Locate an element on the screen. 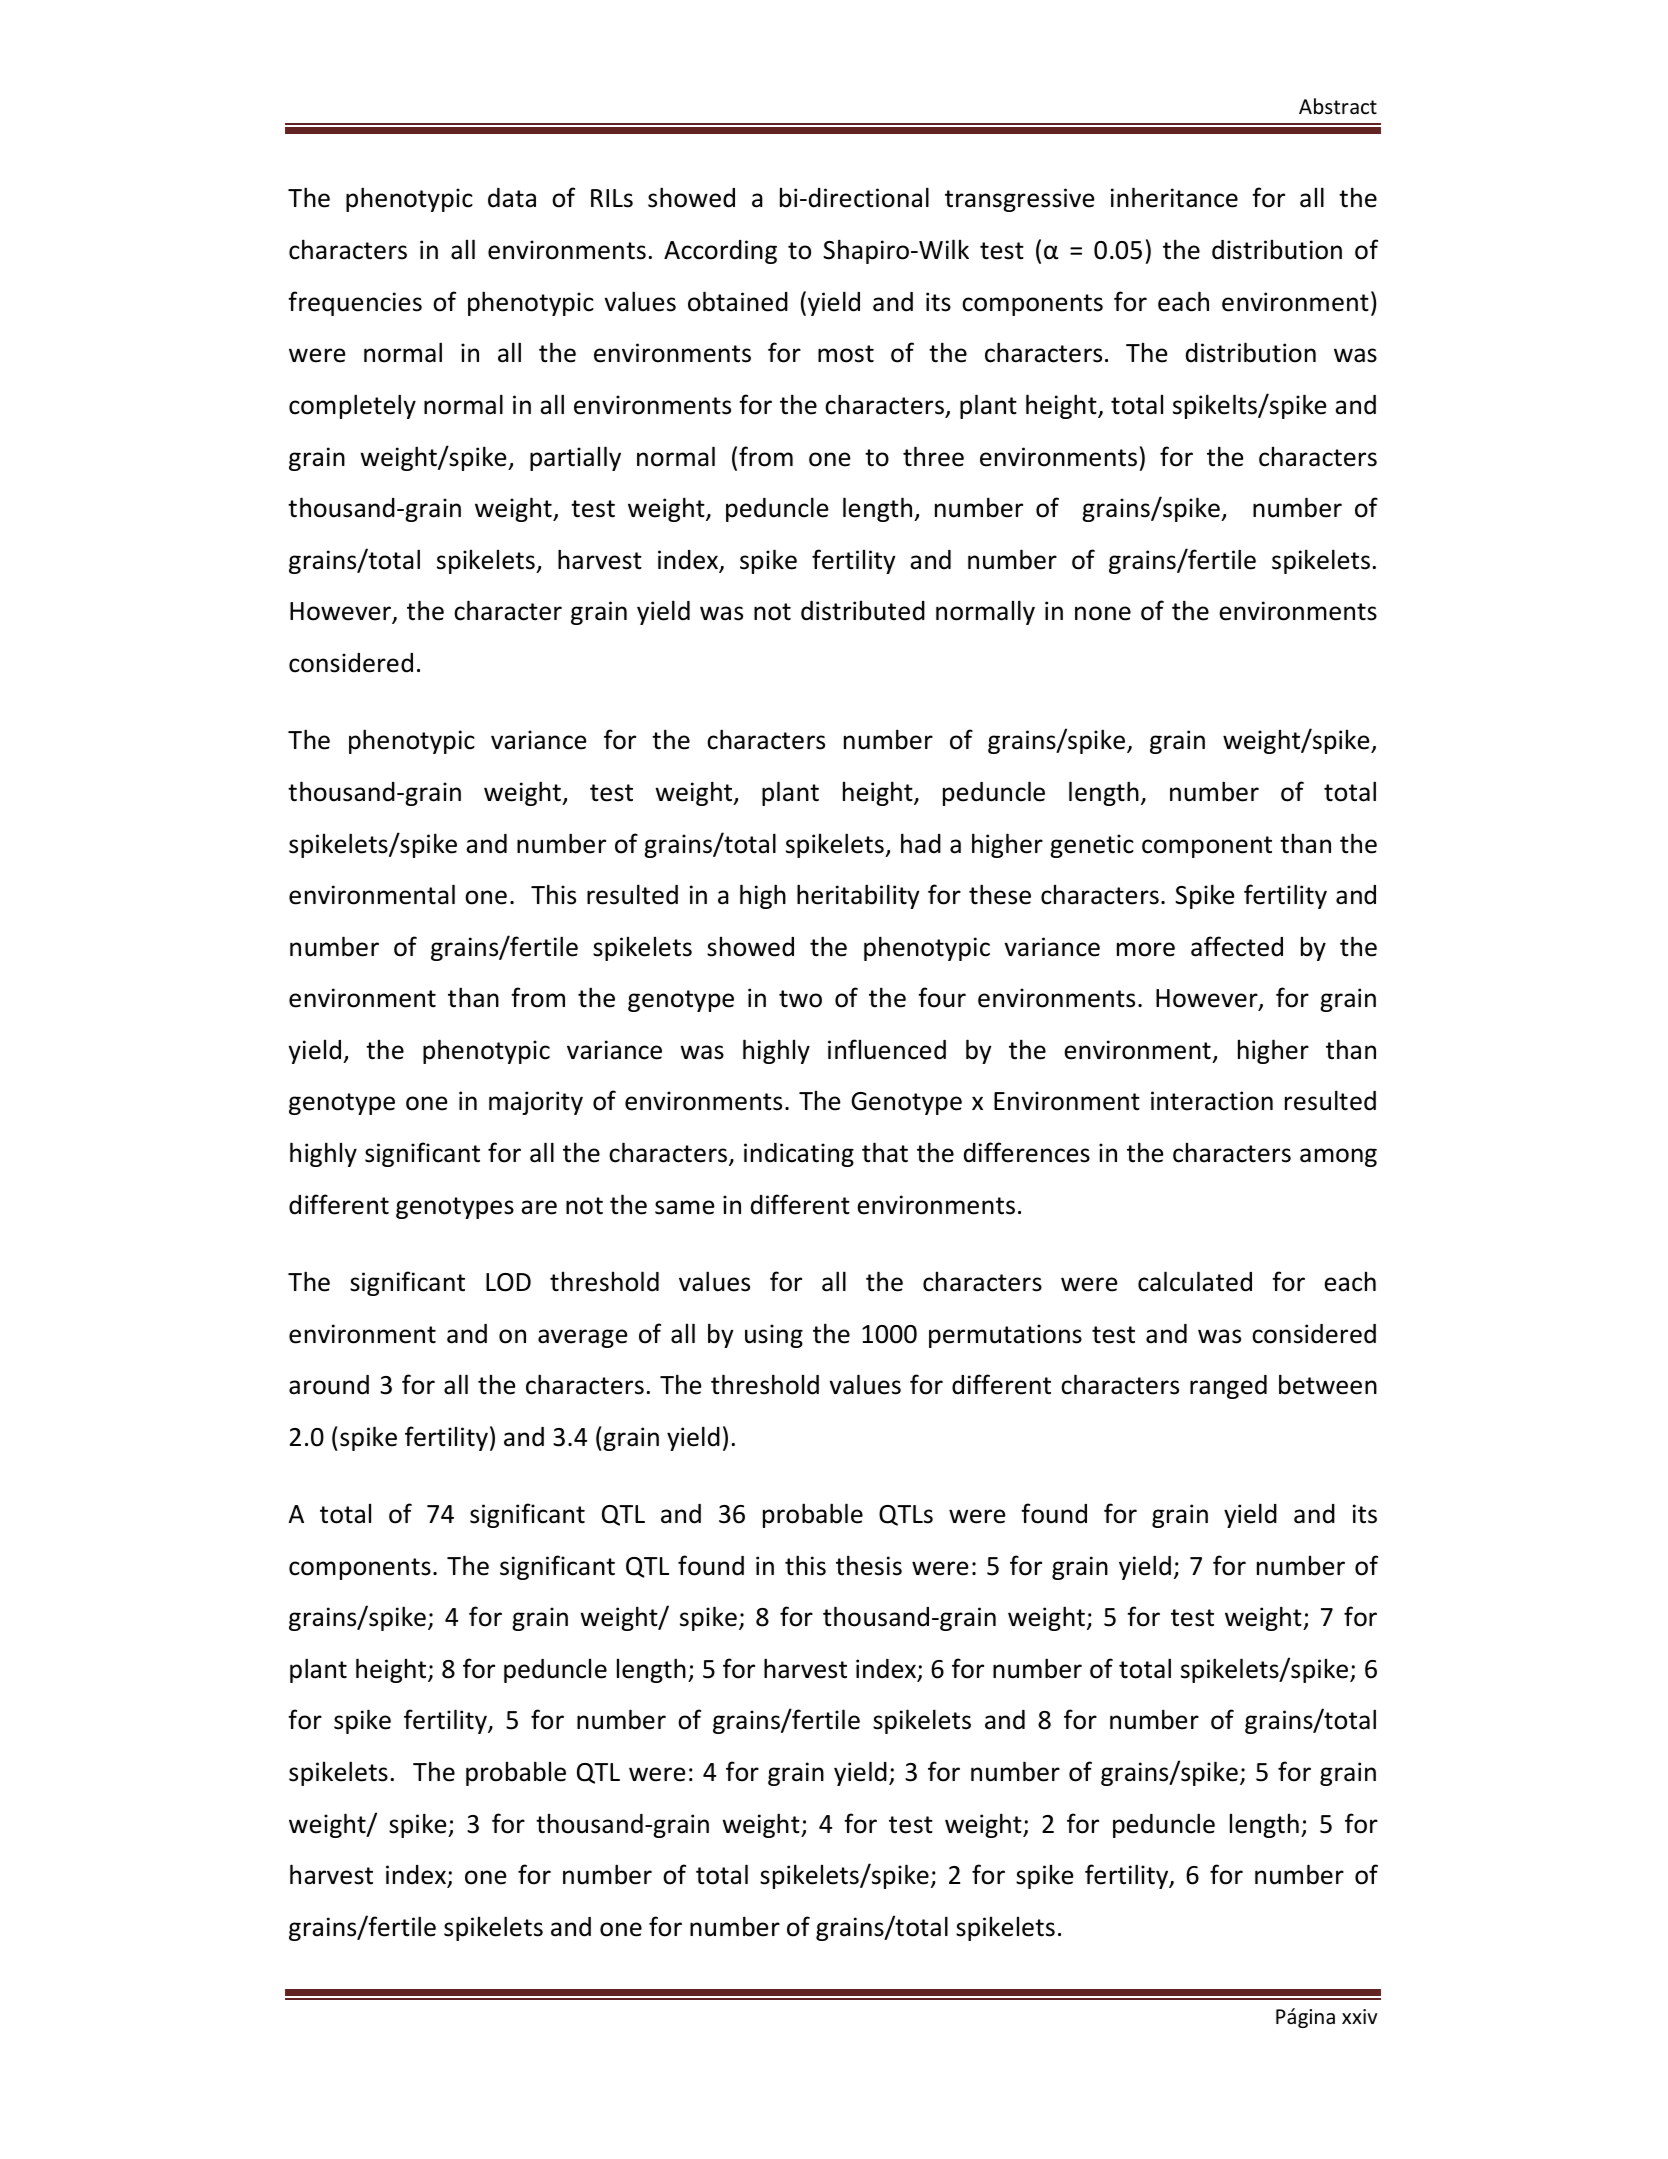 Image resolution: width=1668 pixels, height=2159 pixels. LOD is located at coordinates (508, 1282).
